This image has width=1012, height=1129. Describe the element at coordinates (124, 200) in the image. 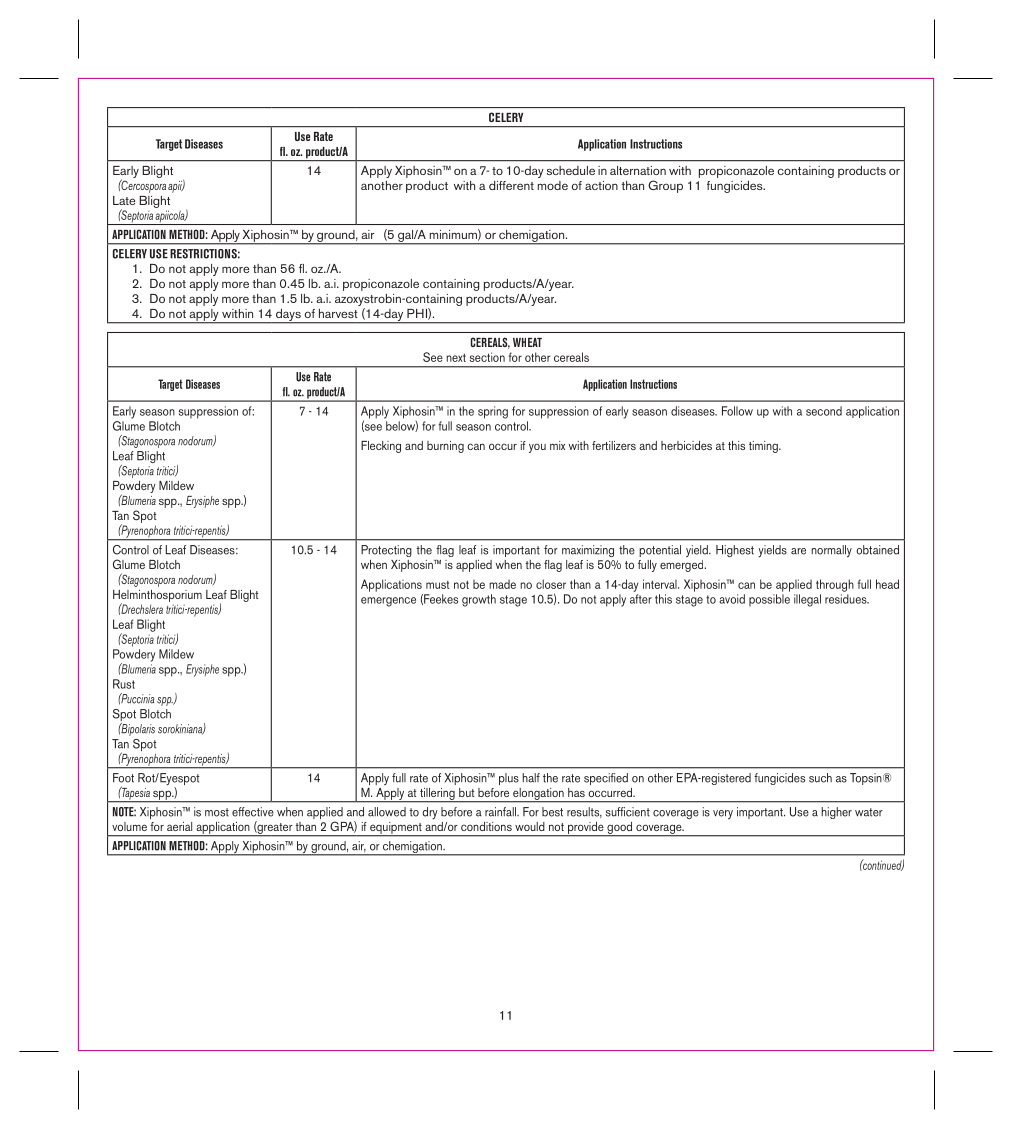

I see `Late` at that location.
